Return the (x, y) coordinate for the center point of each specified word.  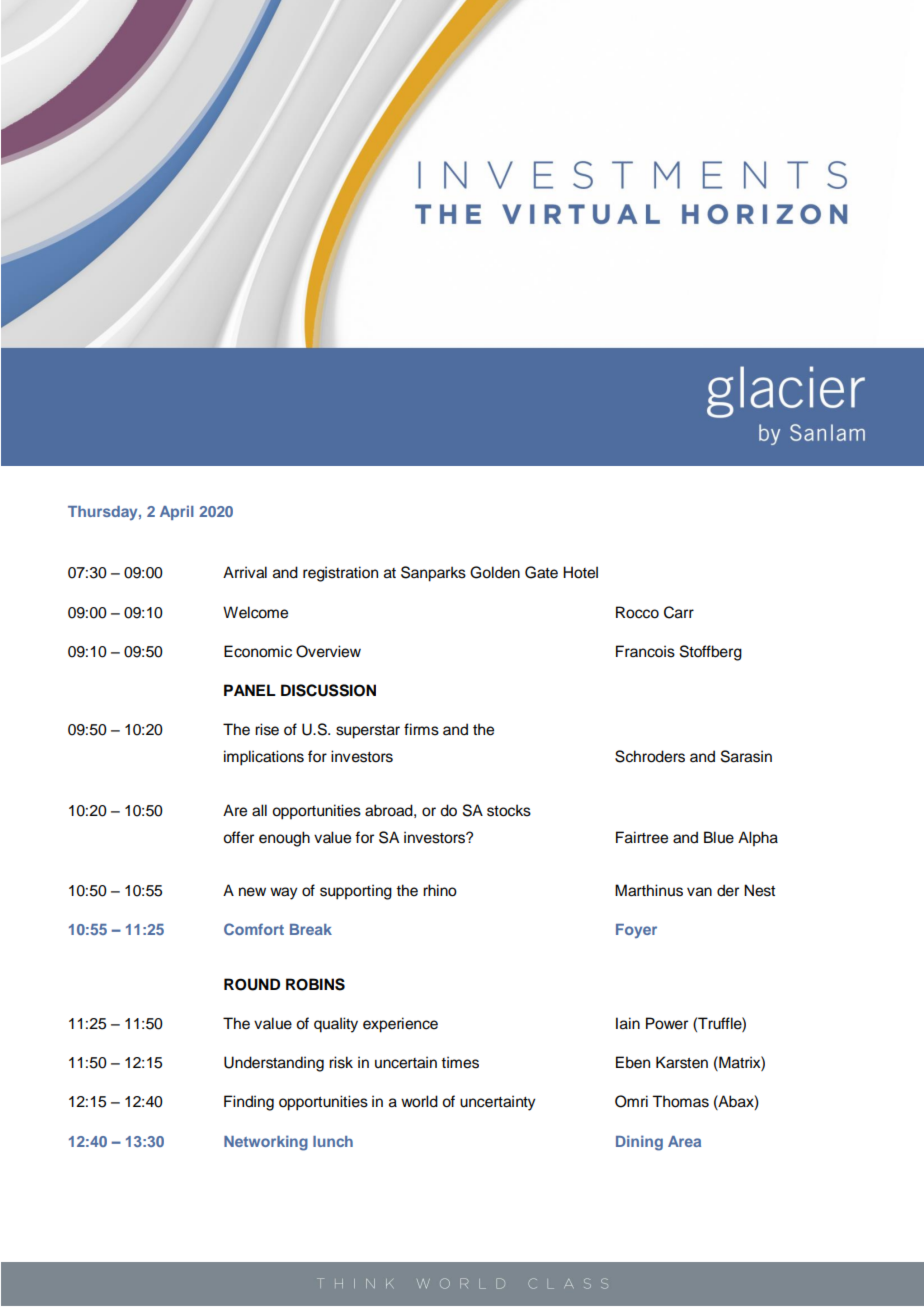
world (419, 1101)
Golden (495, 572)
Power (667, 1023)
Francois (645, 651)
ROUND (252, 984)
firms (421, 729)
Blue (719, 837)
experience (400, 1025)
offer (238, 837)
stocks (509, 810)
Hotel (580, 572)
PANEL (250, 690)
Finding (249, 1103)
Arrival (245, 572)
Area (684, 1141)
